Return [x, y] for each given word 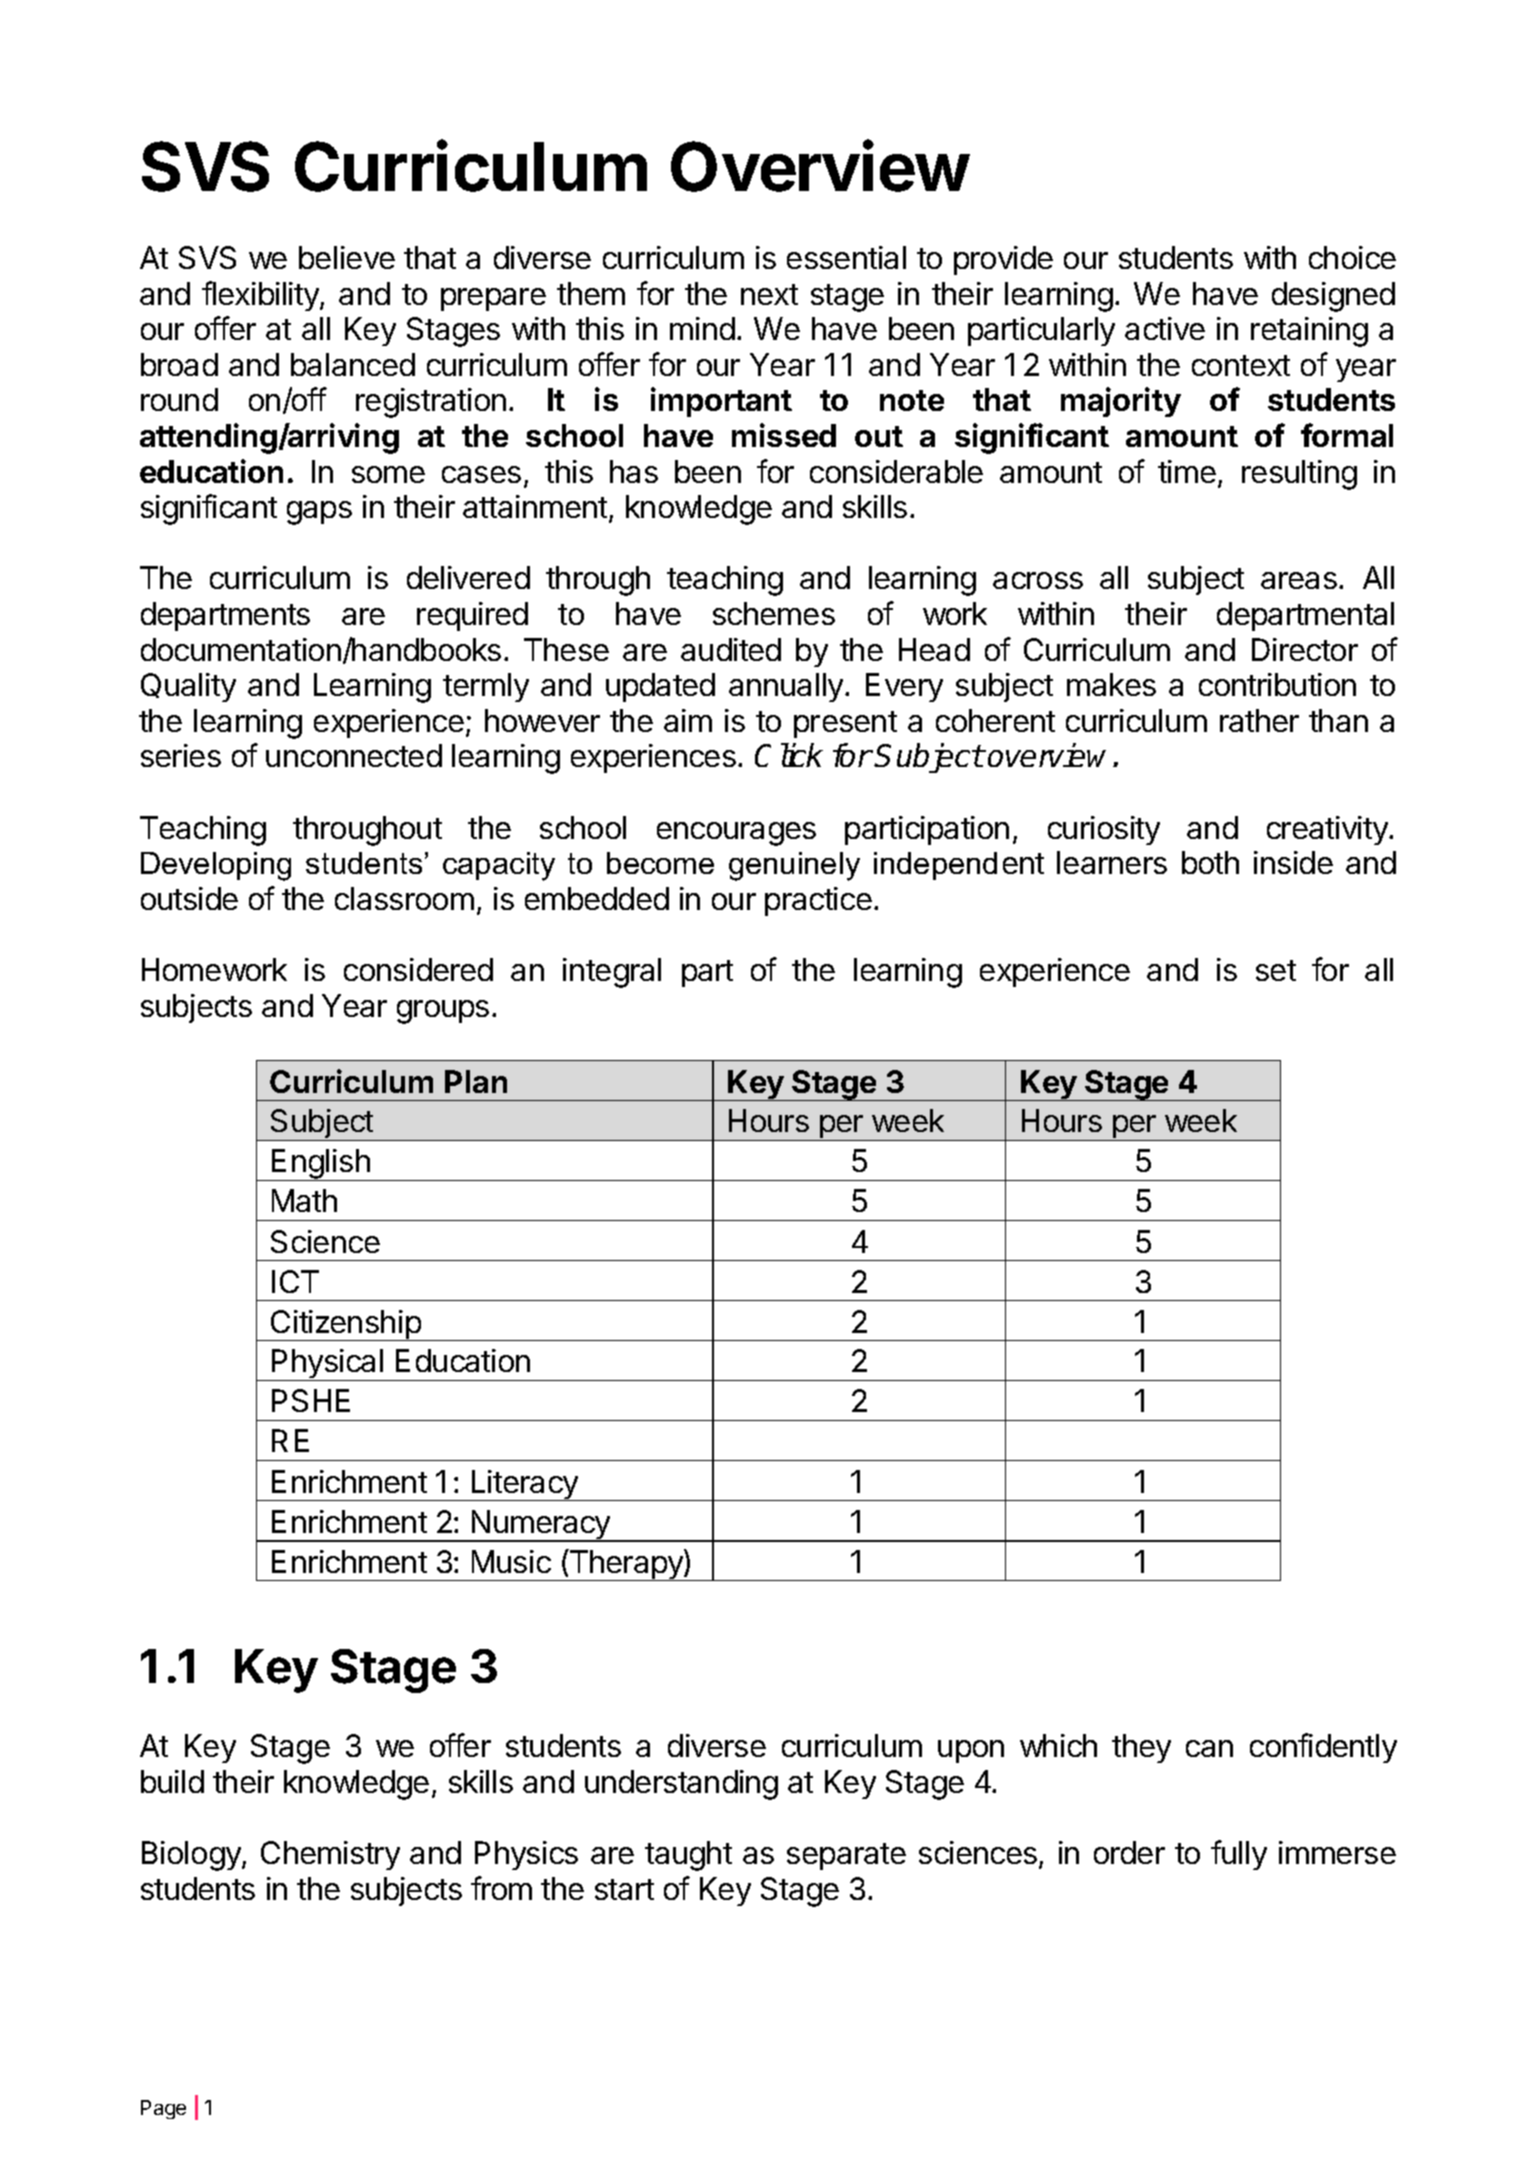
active [1165, 328]
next [769, 294]
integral [612, 973]
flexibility [261, 296]
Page [163, 2109]
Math [304, 1200]
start [624, 1889]
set [1276, 970]
